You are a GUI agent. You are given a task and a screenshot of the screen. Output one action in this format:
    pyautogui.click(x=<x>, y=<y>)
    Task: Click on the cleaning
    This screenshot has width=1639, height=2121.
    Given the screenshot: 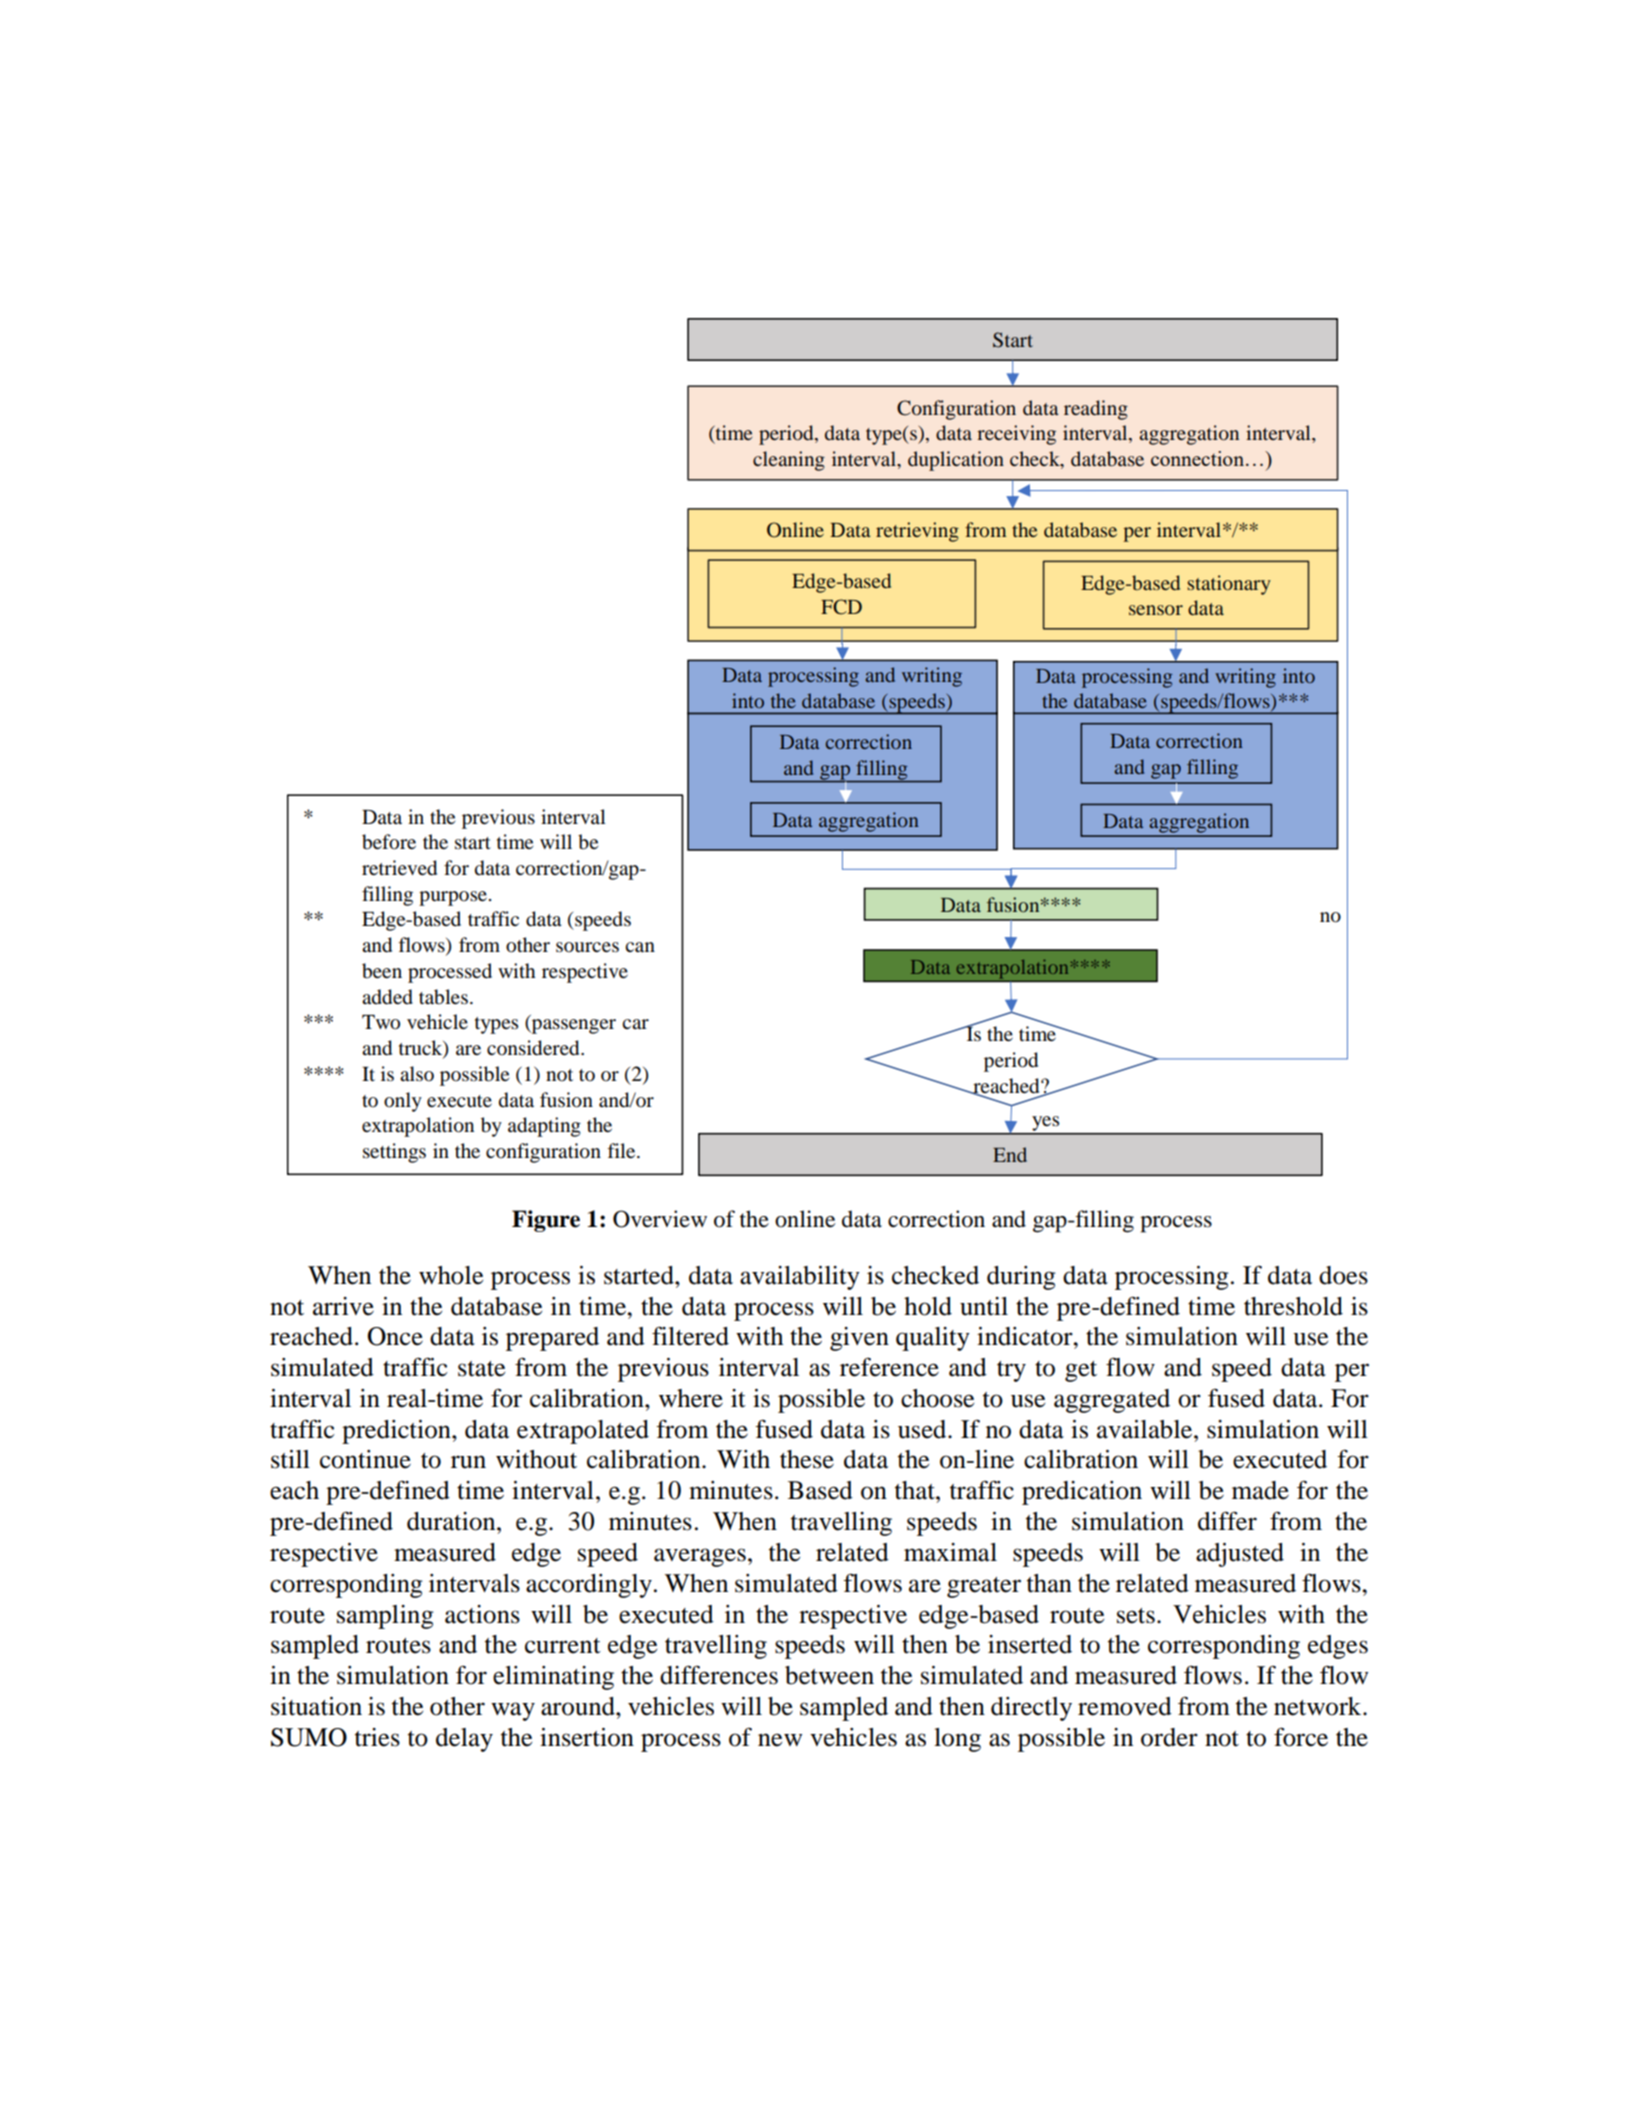 What is the action you would take?
    pyautogui.click(x=789, y=461)
